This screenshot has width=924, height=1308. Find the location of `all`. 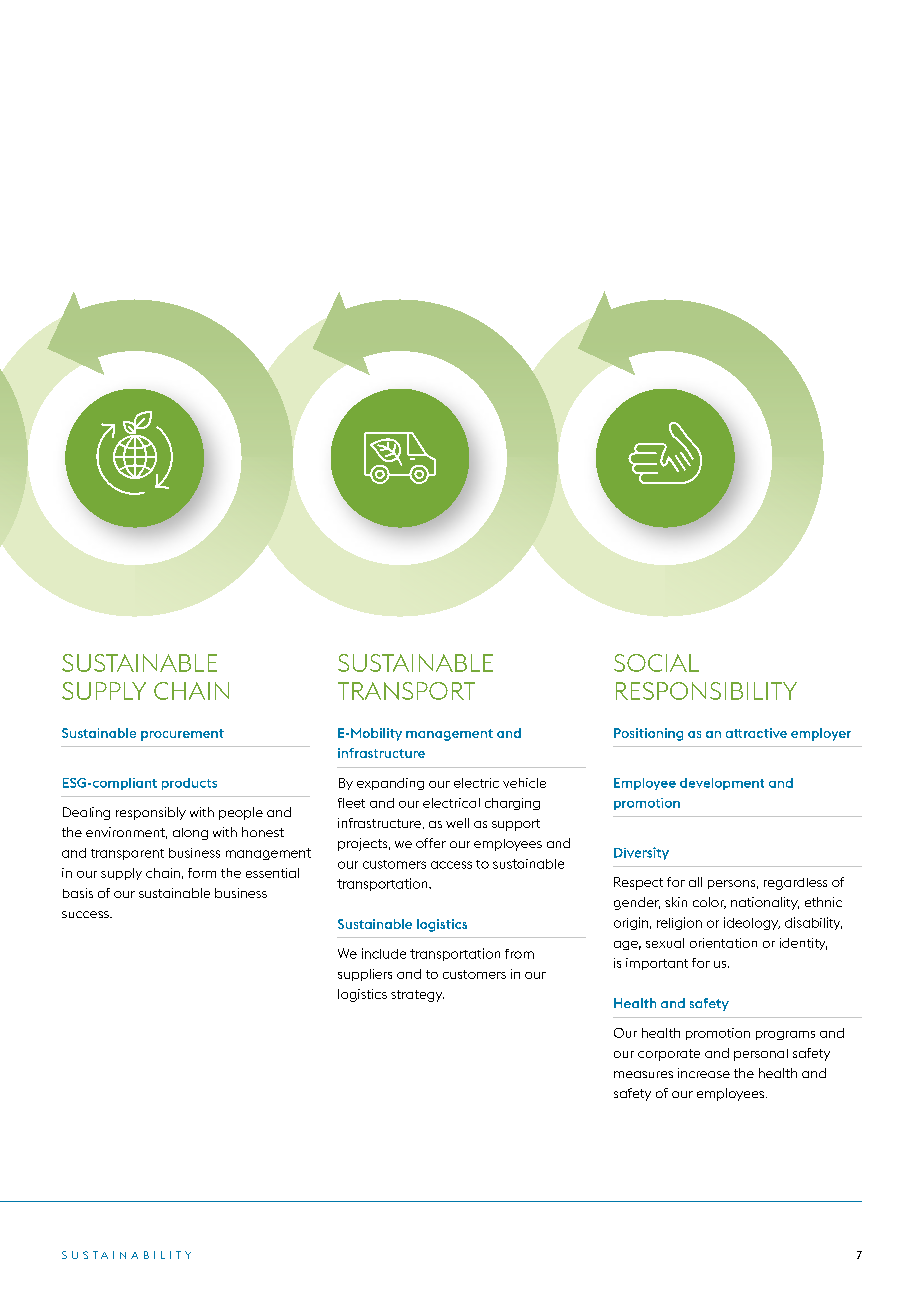

all is located at coordinates (695, 882).
